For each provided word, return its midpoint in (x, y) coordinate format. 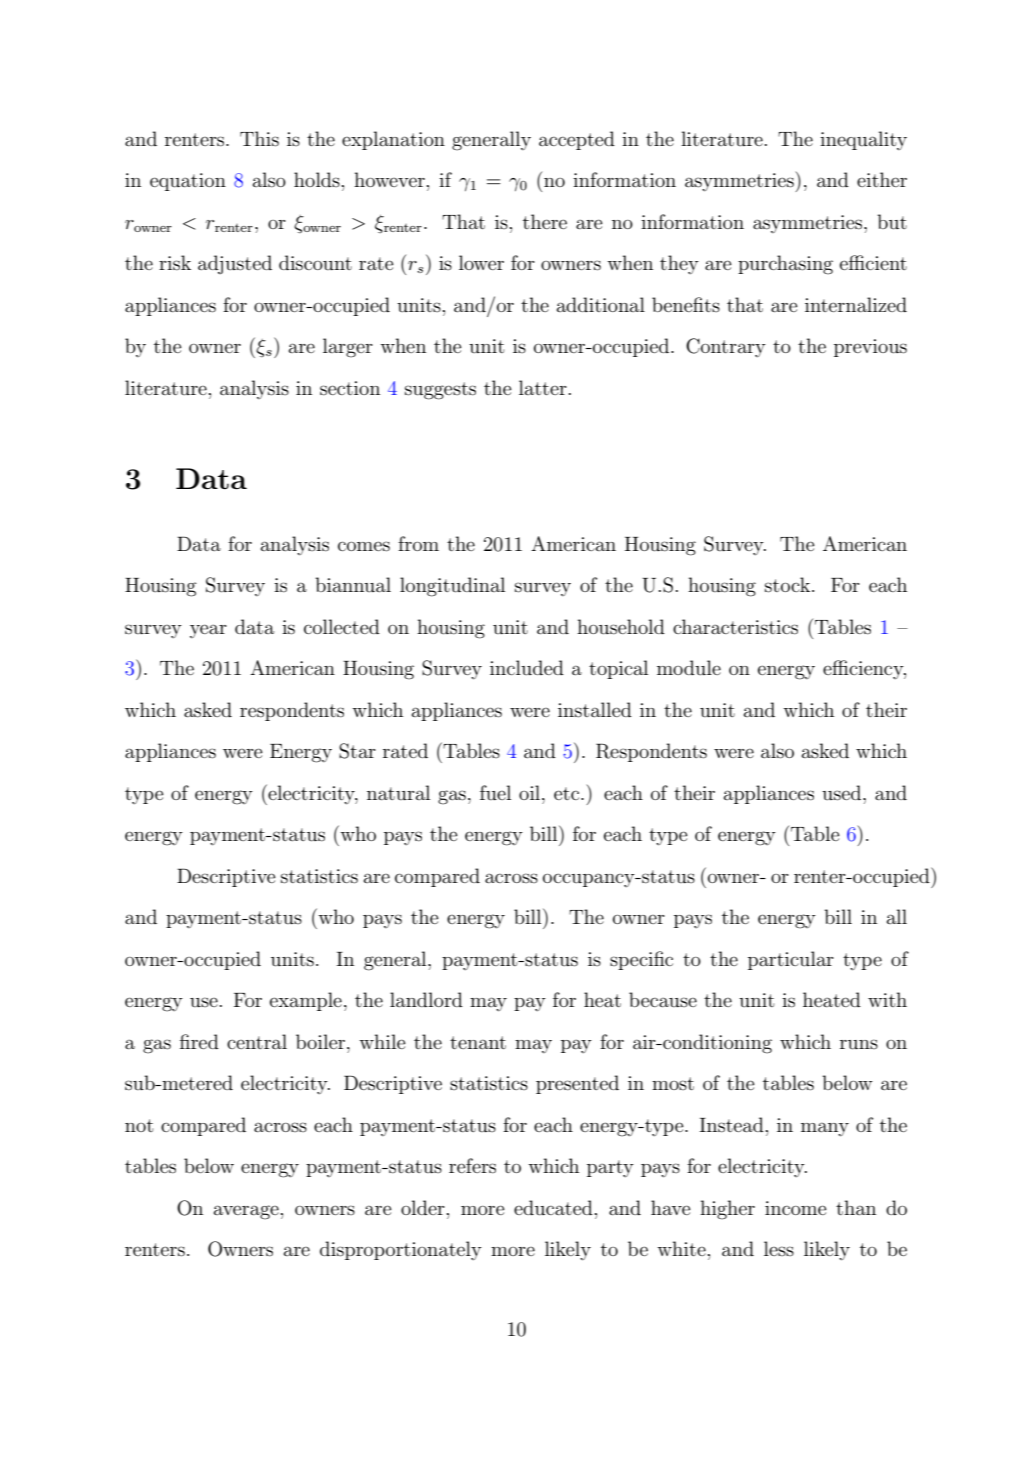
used (843, 793)
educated (553, 1208)
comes (364, 546)
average (246, 1212)
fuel (495, 792)
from (418, 543)
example (306, 1001)
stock (789, 585)
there (545, 221)
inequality (863, 140)
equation (188, 182)
